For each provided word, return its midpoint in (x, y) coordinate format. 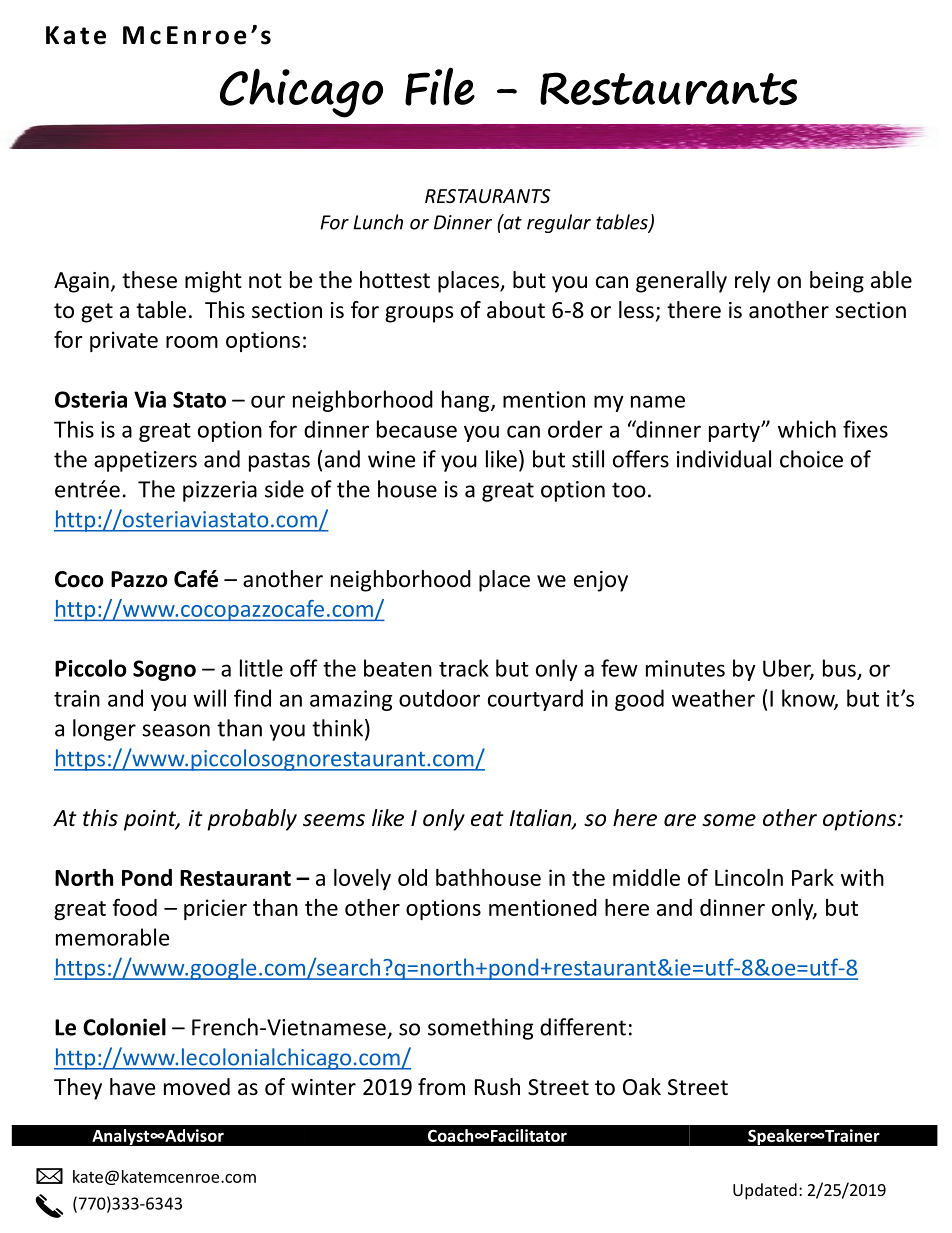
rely (752, 282)
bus (839, 668)
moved (197, 1087)
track (464, 668)
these (149, 280)
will (209, 698)
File (440, 86)
